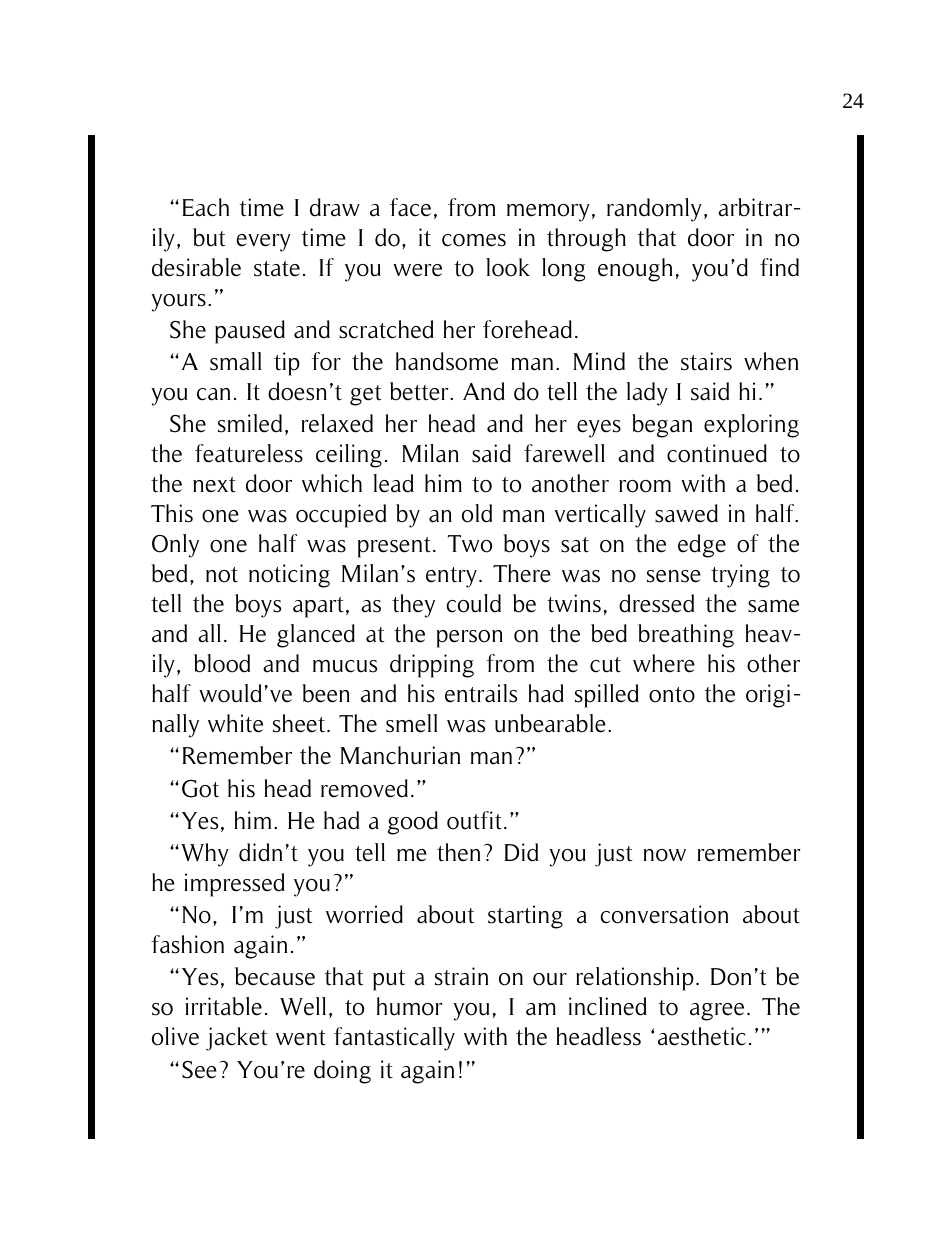  Describe the element at coordinates (686, 636) in the screenshot. I see `breathing` at that location.
